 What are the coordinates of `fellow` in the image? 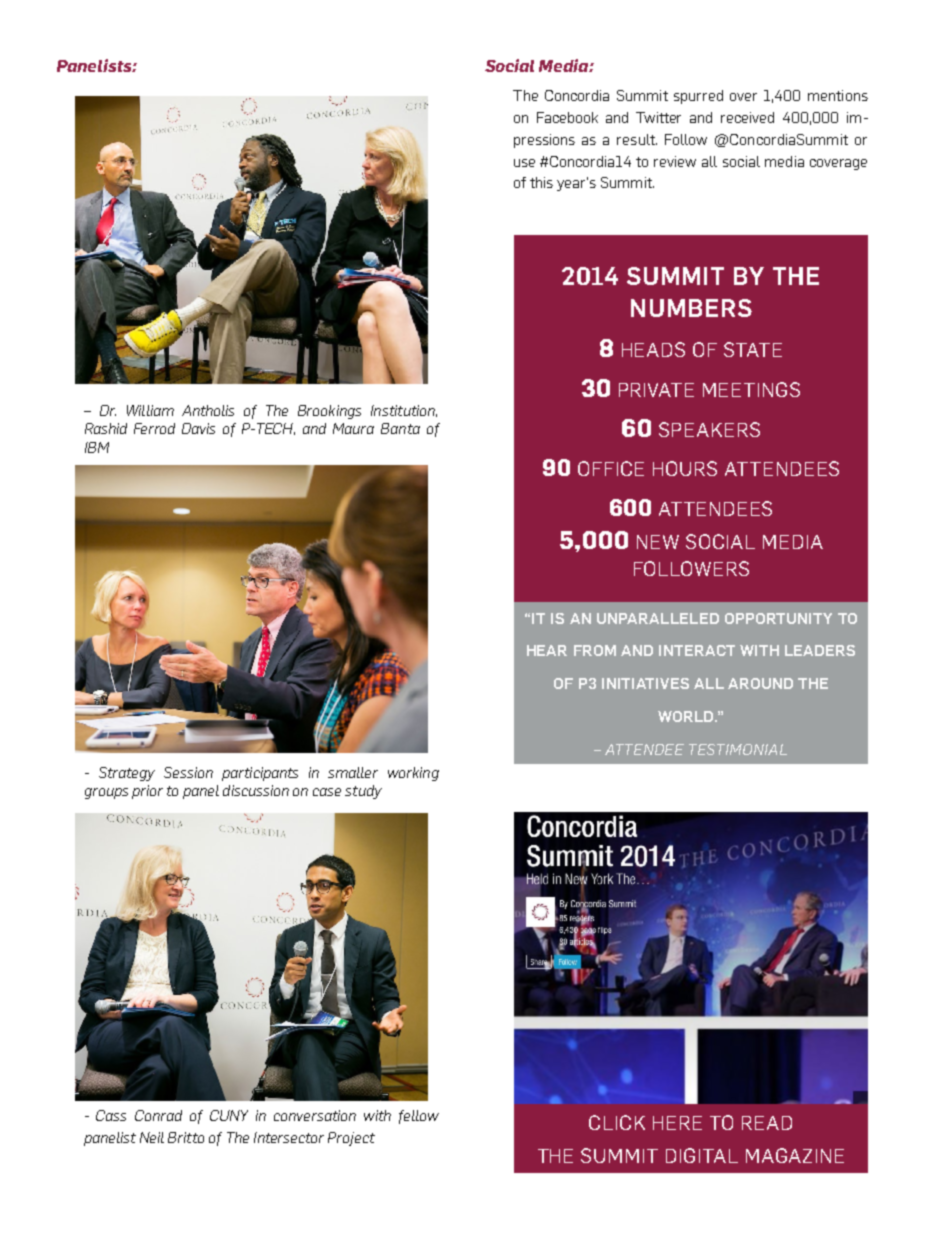 It's located at (419, 1117).
